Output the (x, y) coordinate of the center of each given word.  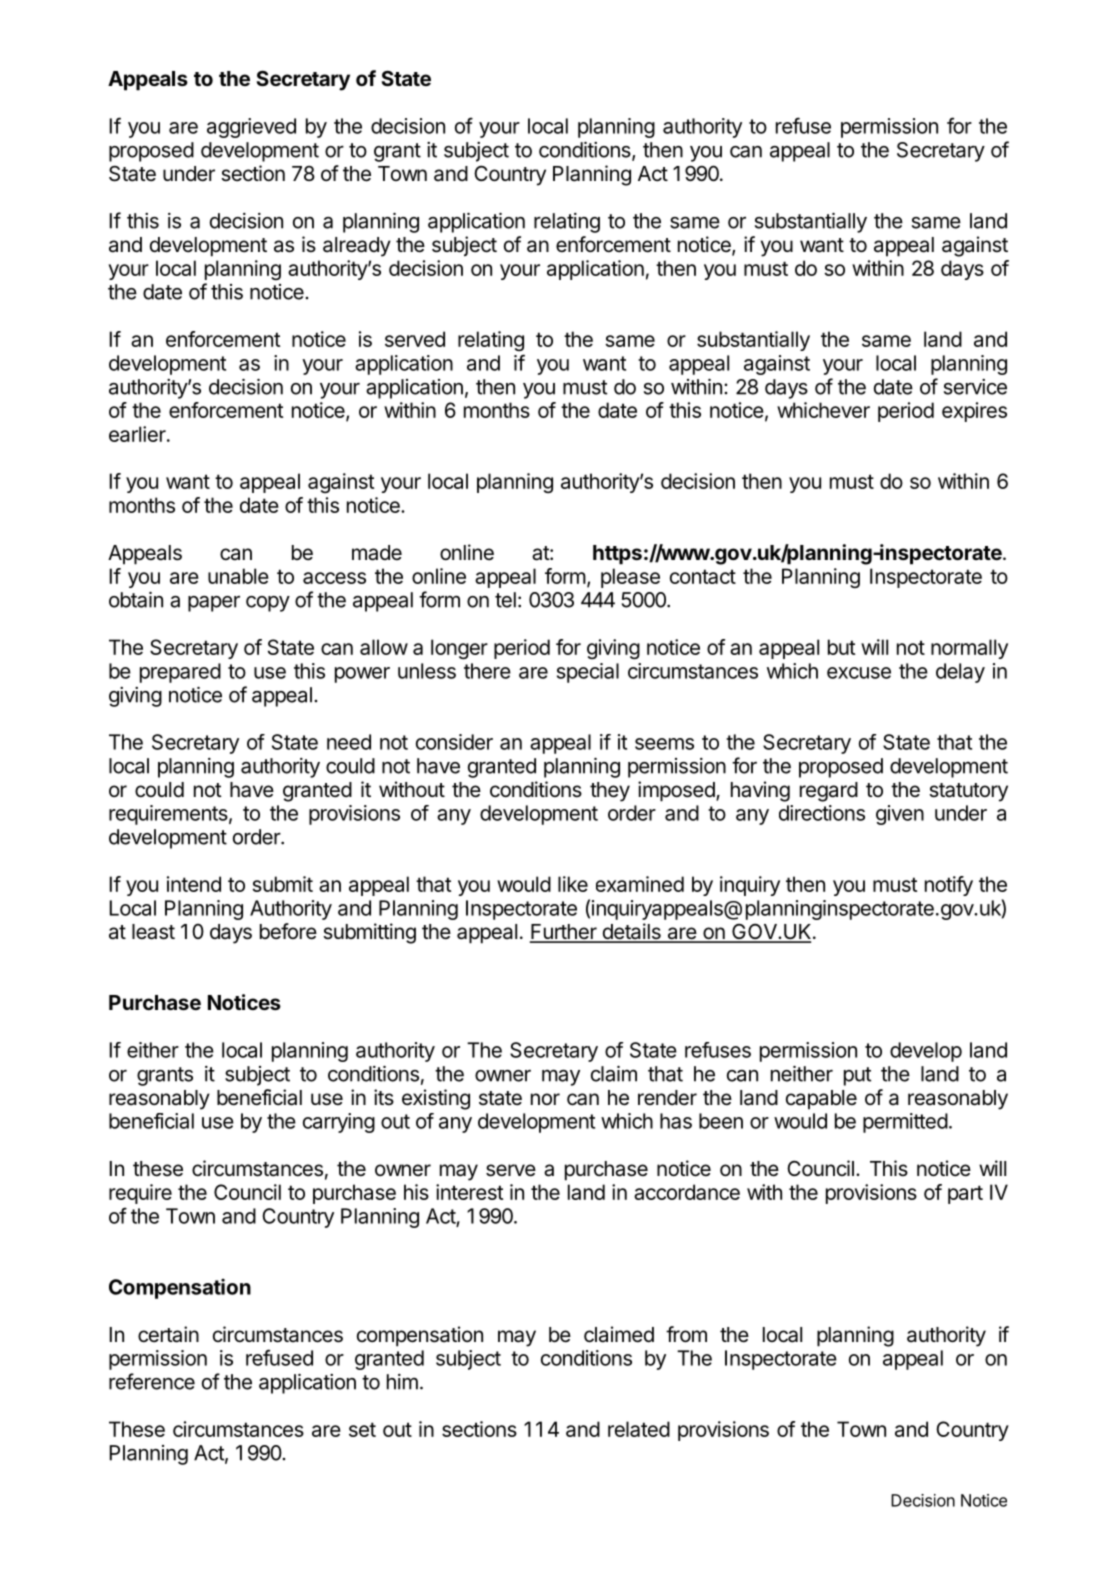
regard (829, 792)
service (975, 387)
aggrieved (251, 128)
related (639, 1429)
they (610, 792)
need (349, 742)
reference (152, 1381)
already (357, 247)
